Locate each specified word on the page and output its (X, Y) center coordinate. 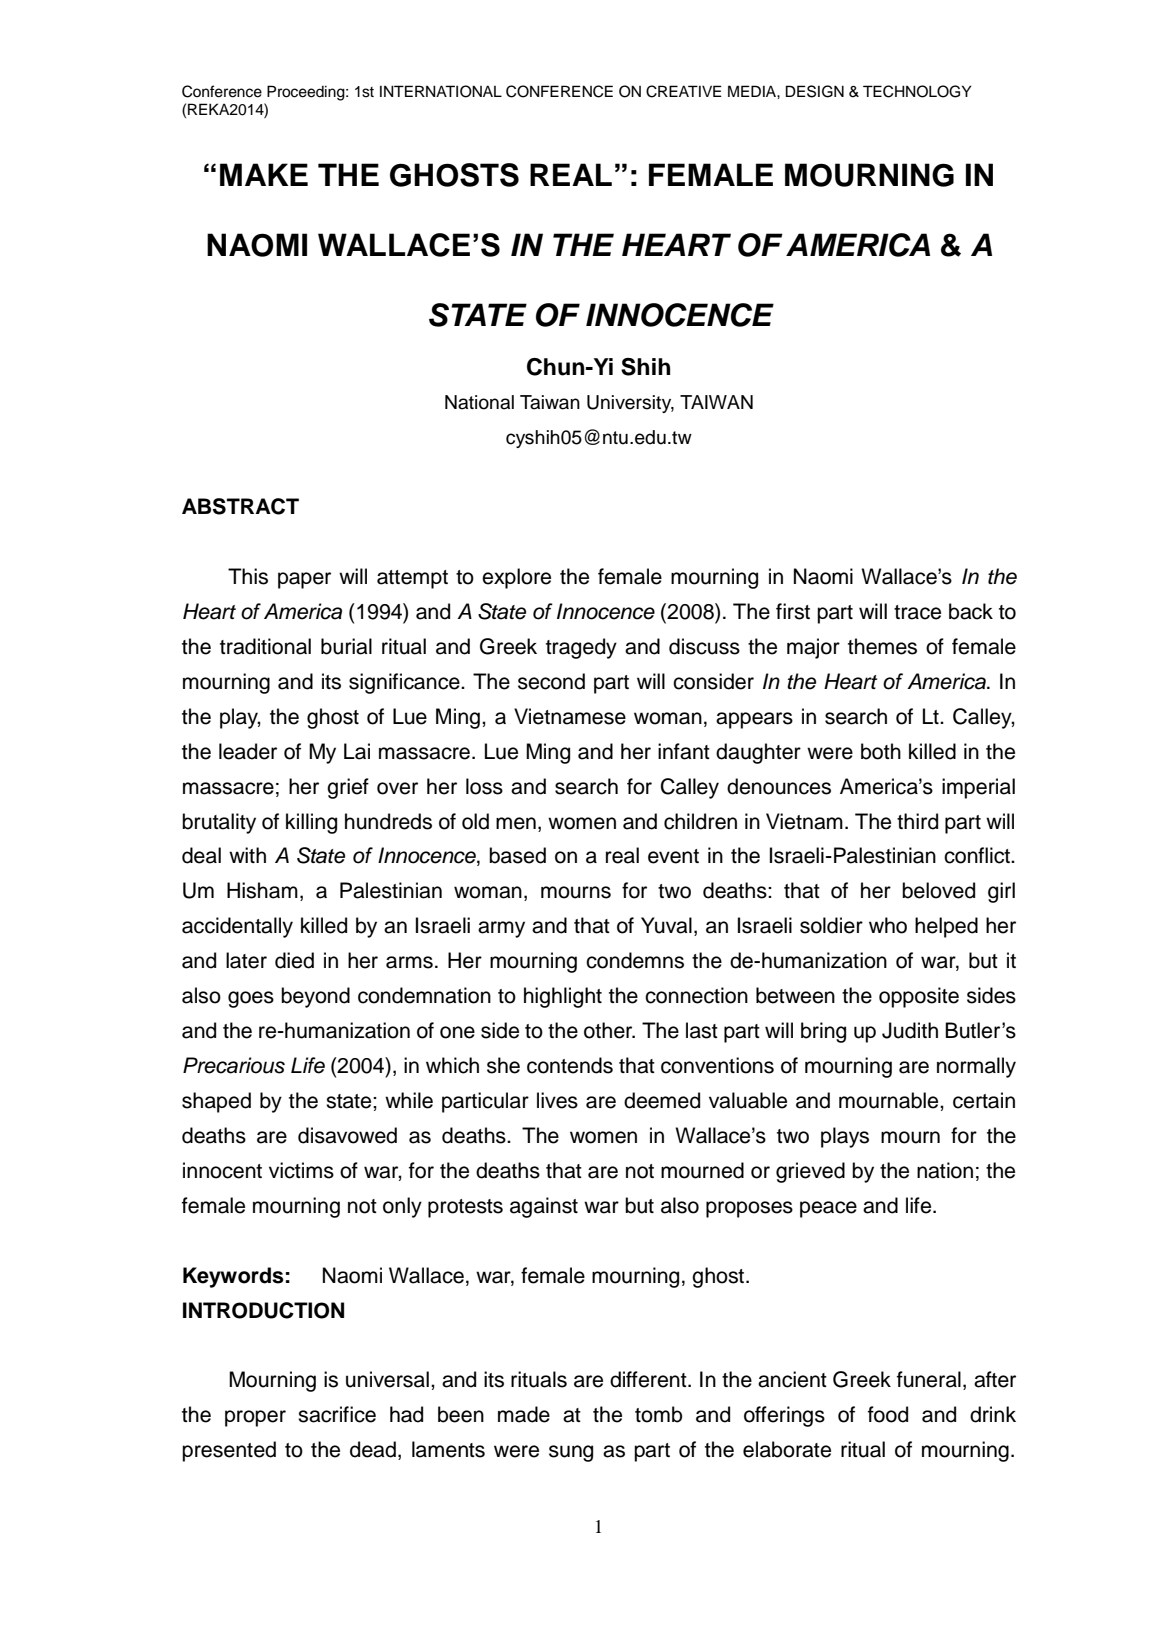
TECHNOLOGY (917, 91)
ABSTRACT (240, 506)
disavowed (347, 1135)
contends (570, 1065)
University (630, 404)
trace (917, 612)
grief (348, 788)
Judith (910, 1030)
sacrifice (337, 1414)
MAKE (264, 174)
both (881, 751)
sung (571, 1453)
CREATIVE (684, 91)
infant (684, 751)
